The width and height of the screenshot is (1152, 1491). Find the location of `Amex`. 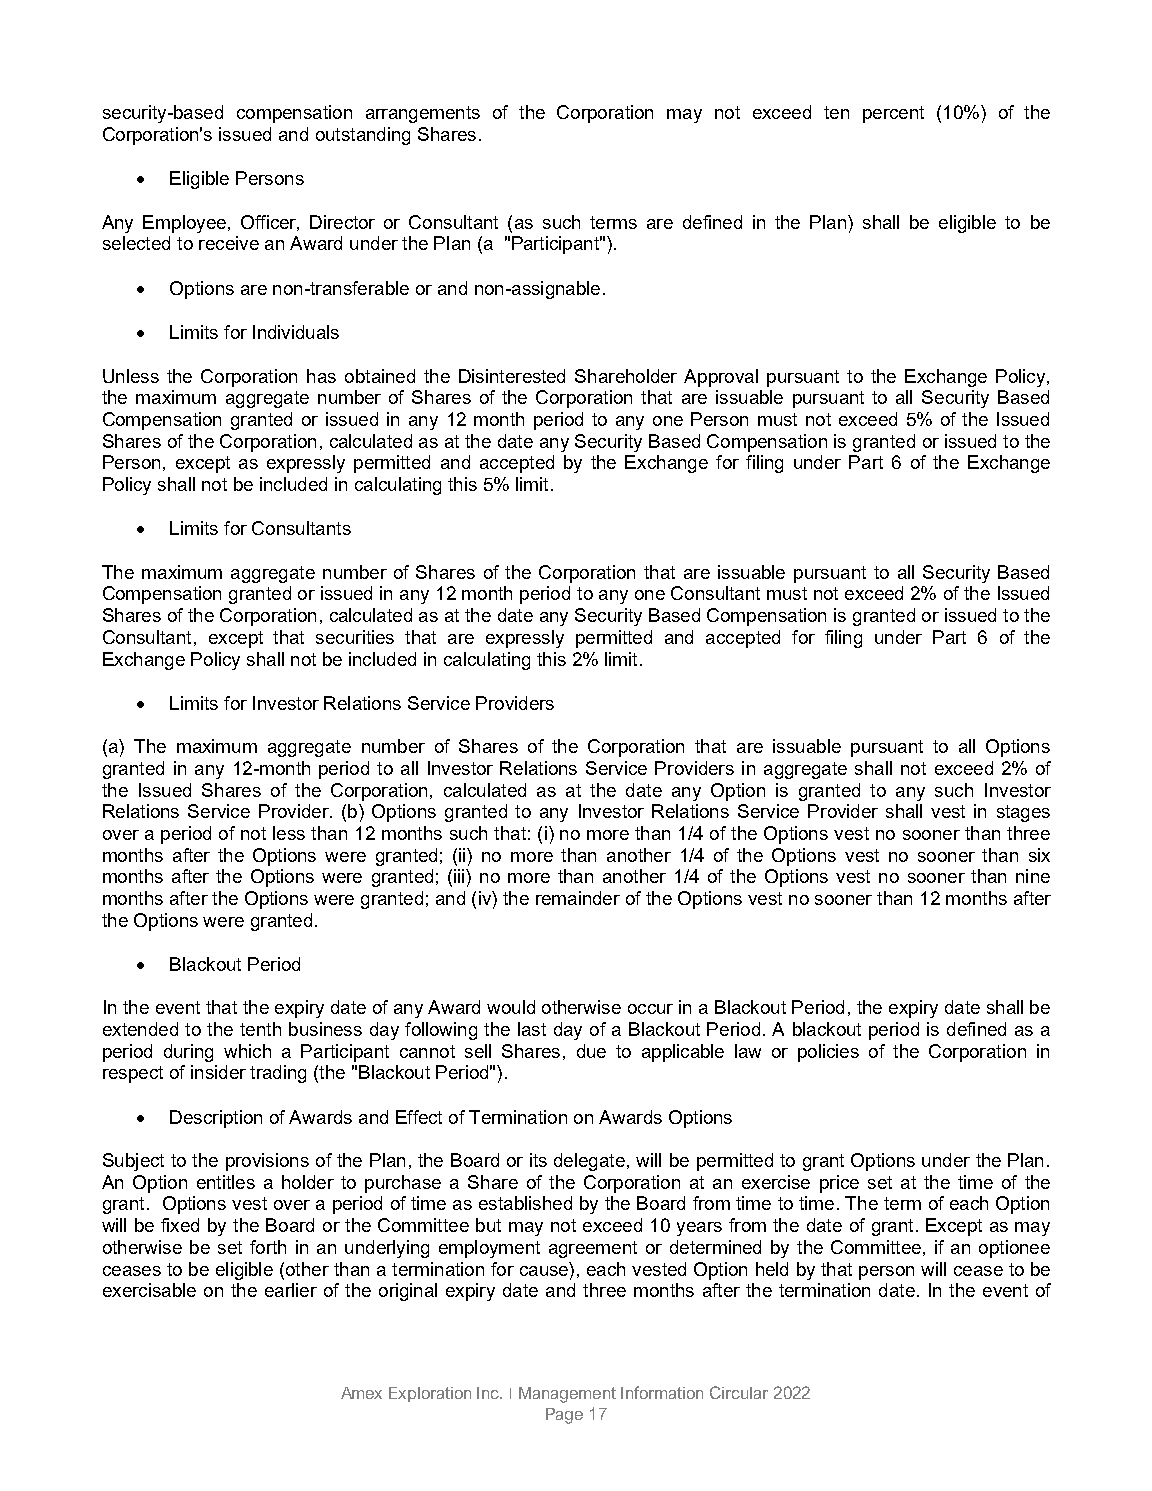

Amex is located at coordinates (361, 1393).
